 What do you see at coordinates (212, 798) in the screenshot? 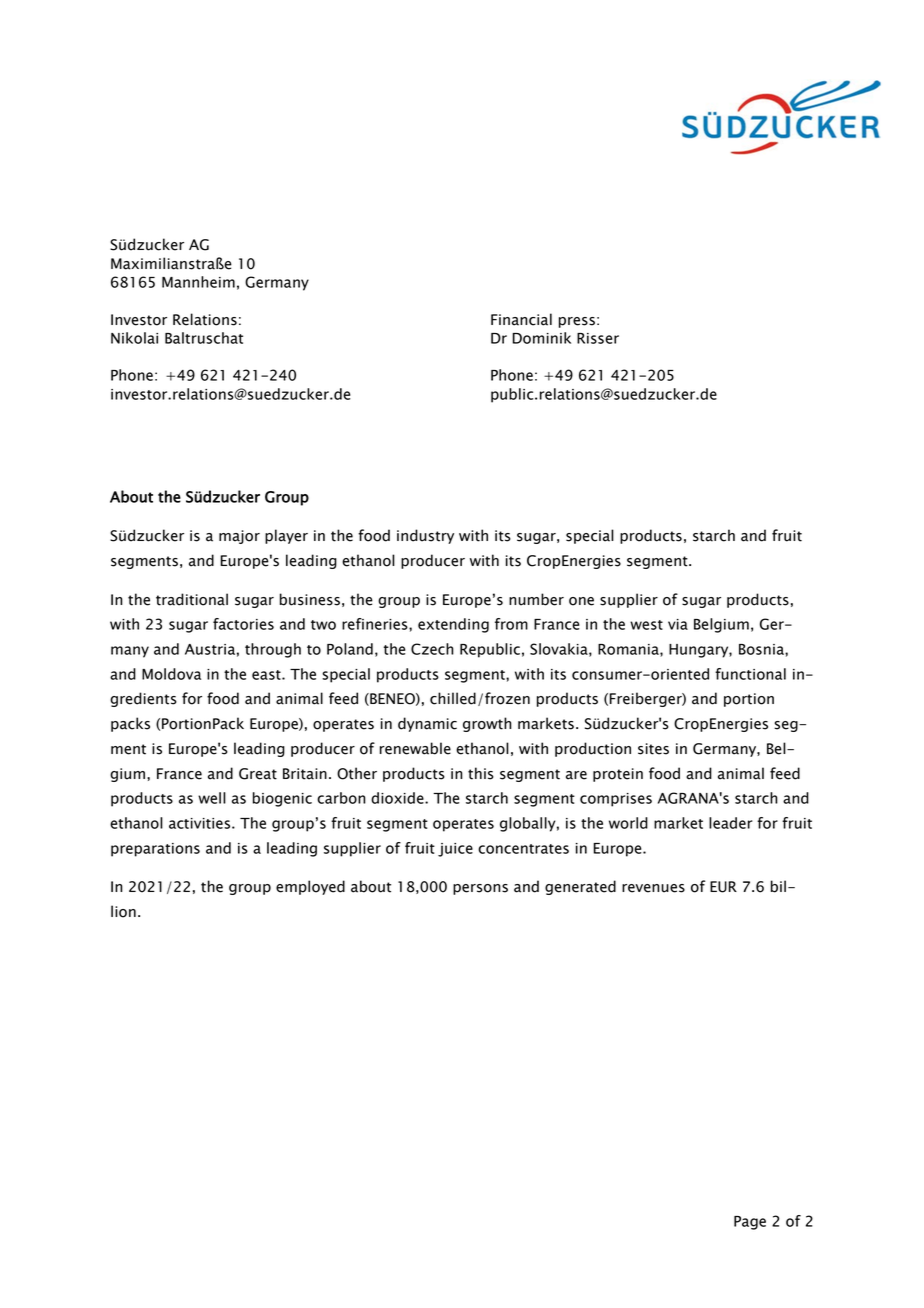
I see `well` at bounding box center [212, 798].
